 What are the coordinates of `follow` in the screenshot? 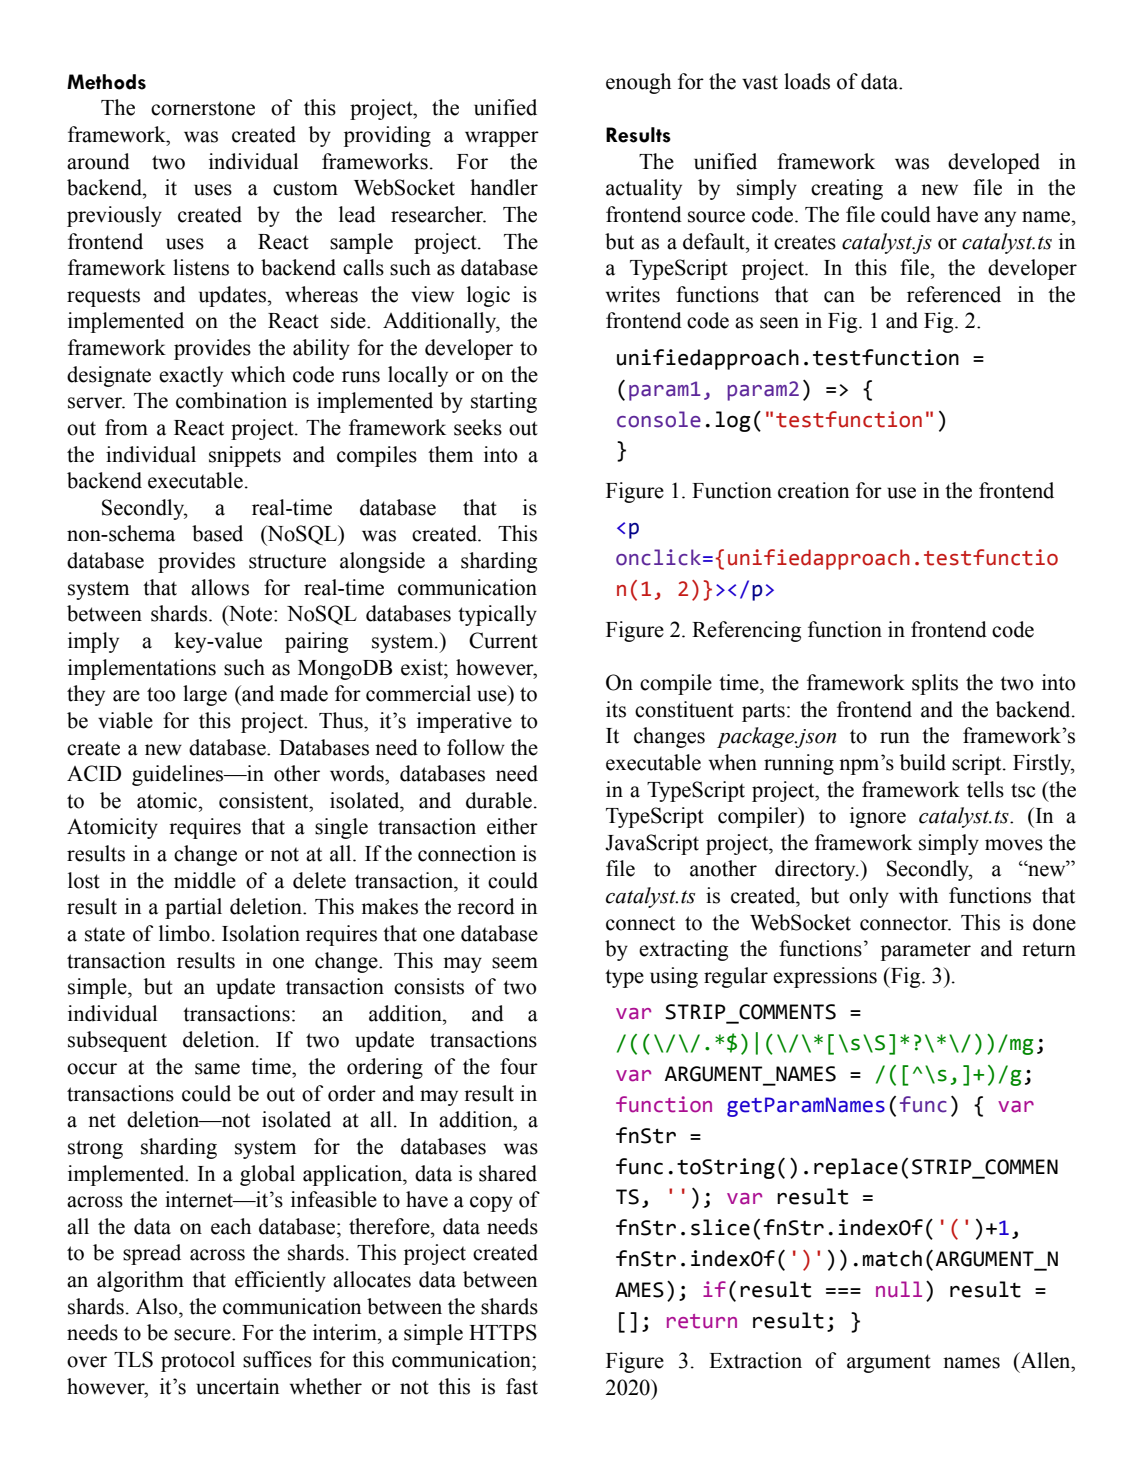 It's located at (476, 747).
